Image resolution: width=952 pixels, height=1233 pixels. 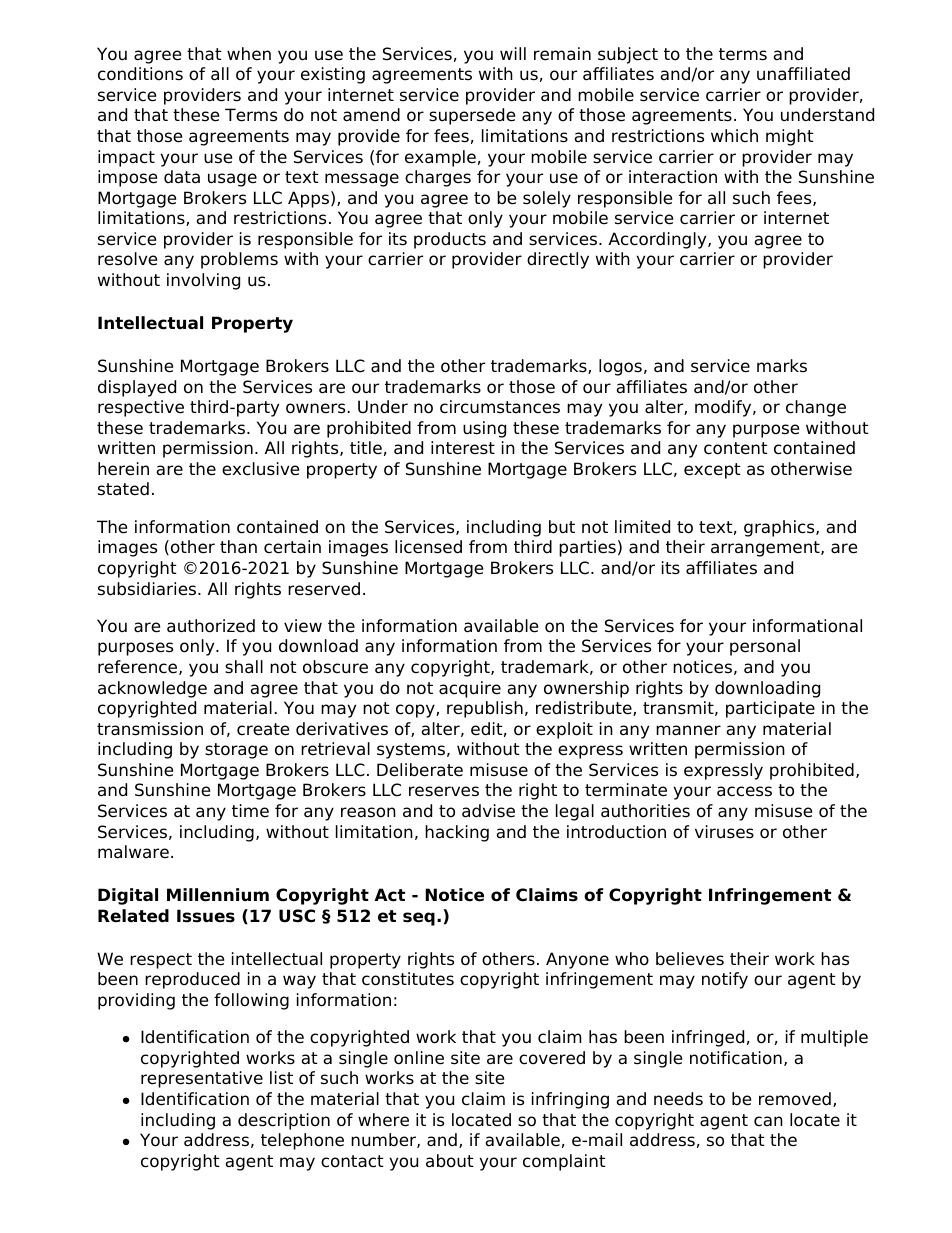 What do you see at coordinates (450, 1161) in the screenshot?
I see `about` at bounding box center [450, 1161].
